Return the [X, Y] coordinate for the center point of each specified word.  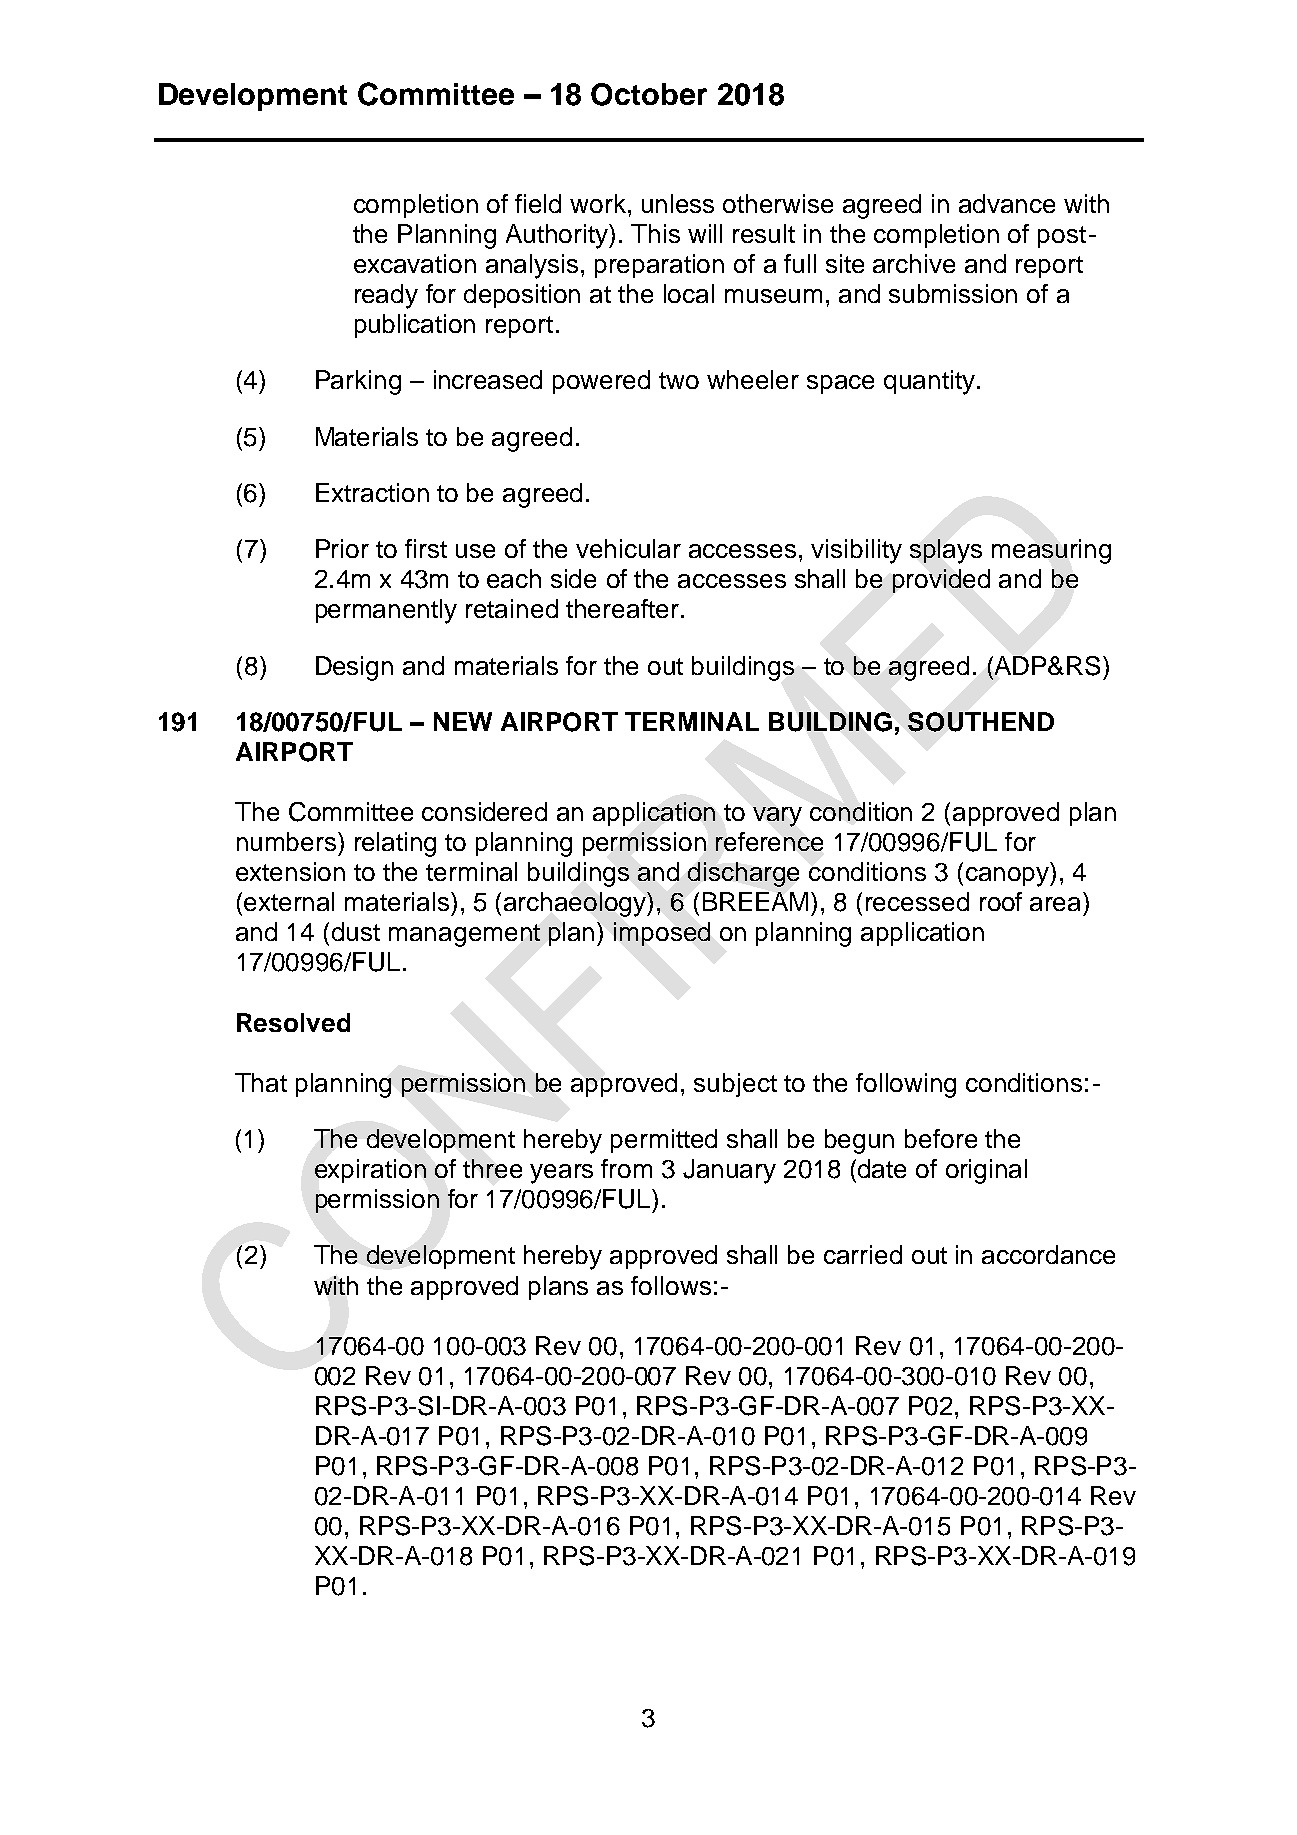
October [649, 94]
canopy [1008, 877]
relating [395, 844]
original [986, 1171]
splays [946, 551]
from [626, 1168]
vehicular [628, 548]
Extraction [372, 492]
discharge [743, 874]
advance [1007, 203]
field [538, 203]
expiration [370, 1171]
